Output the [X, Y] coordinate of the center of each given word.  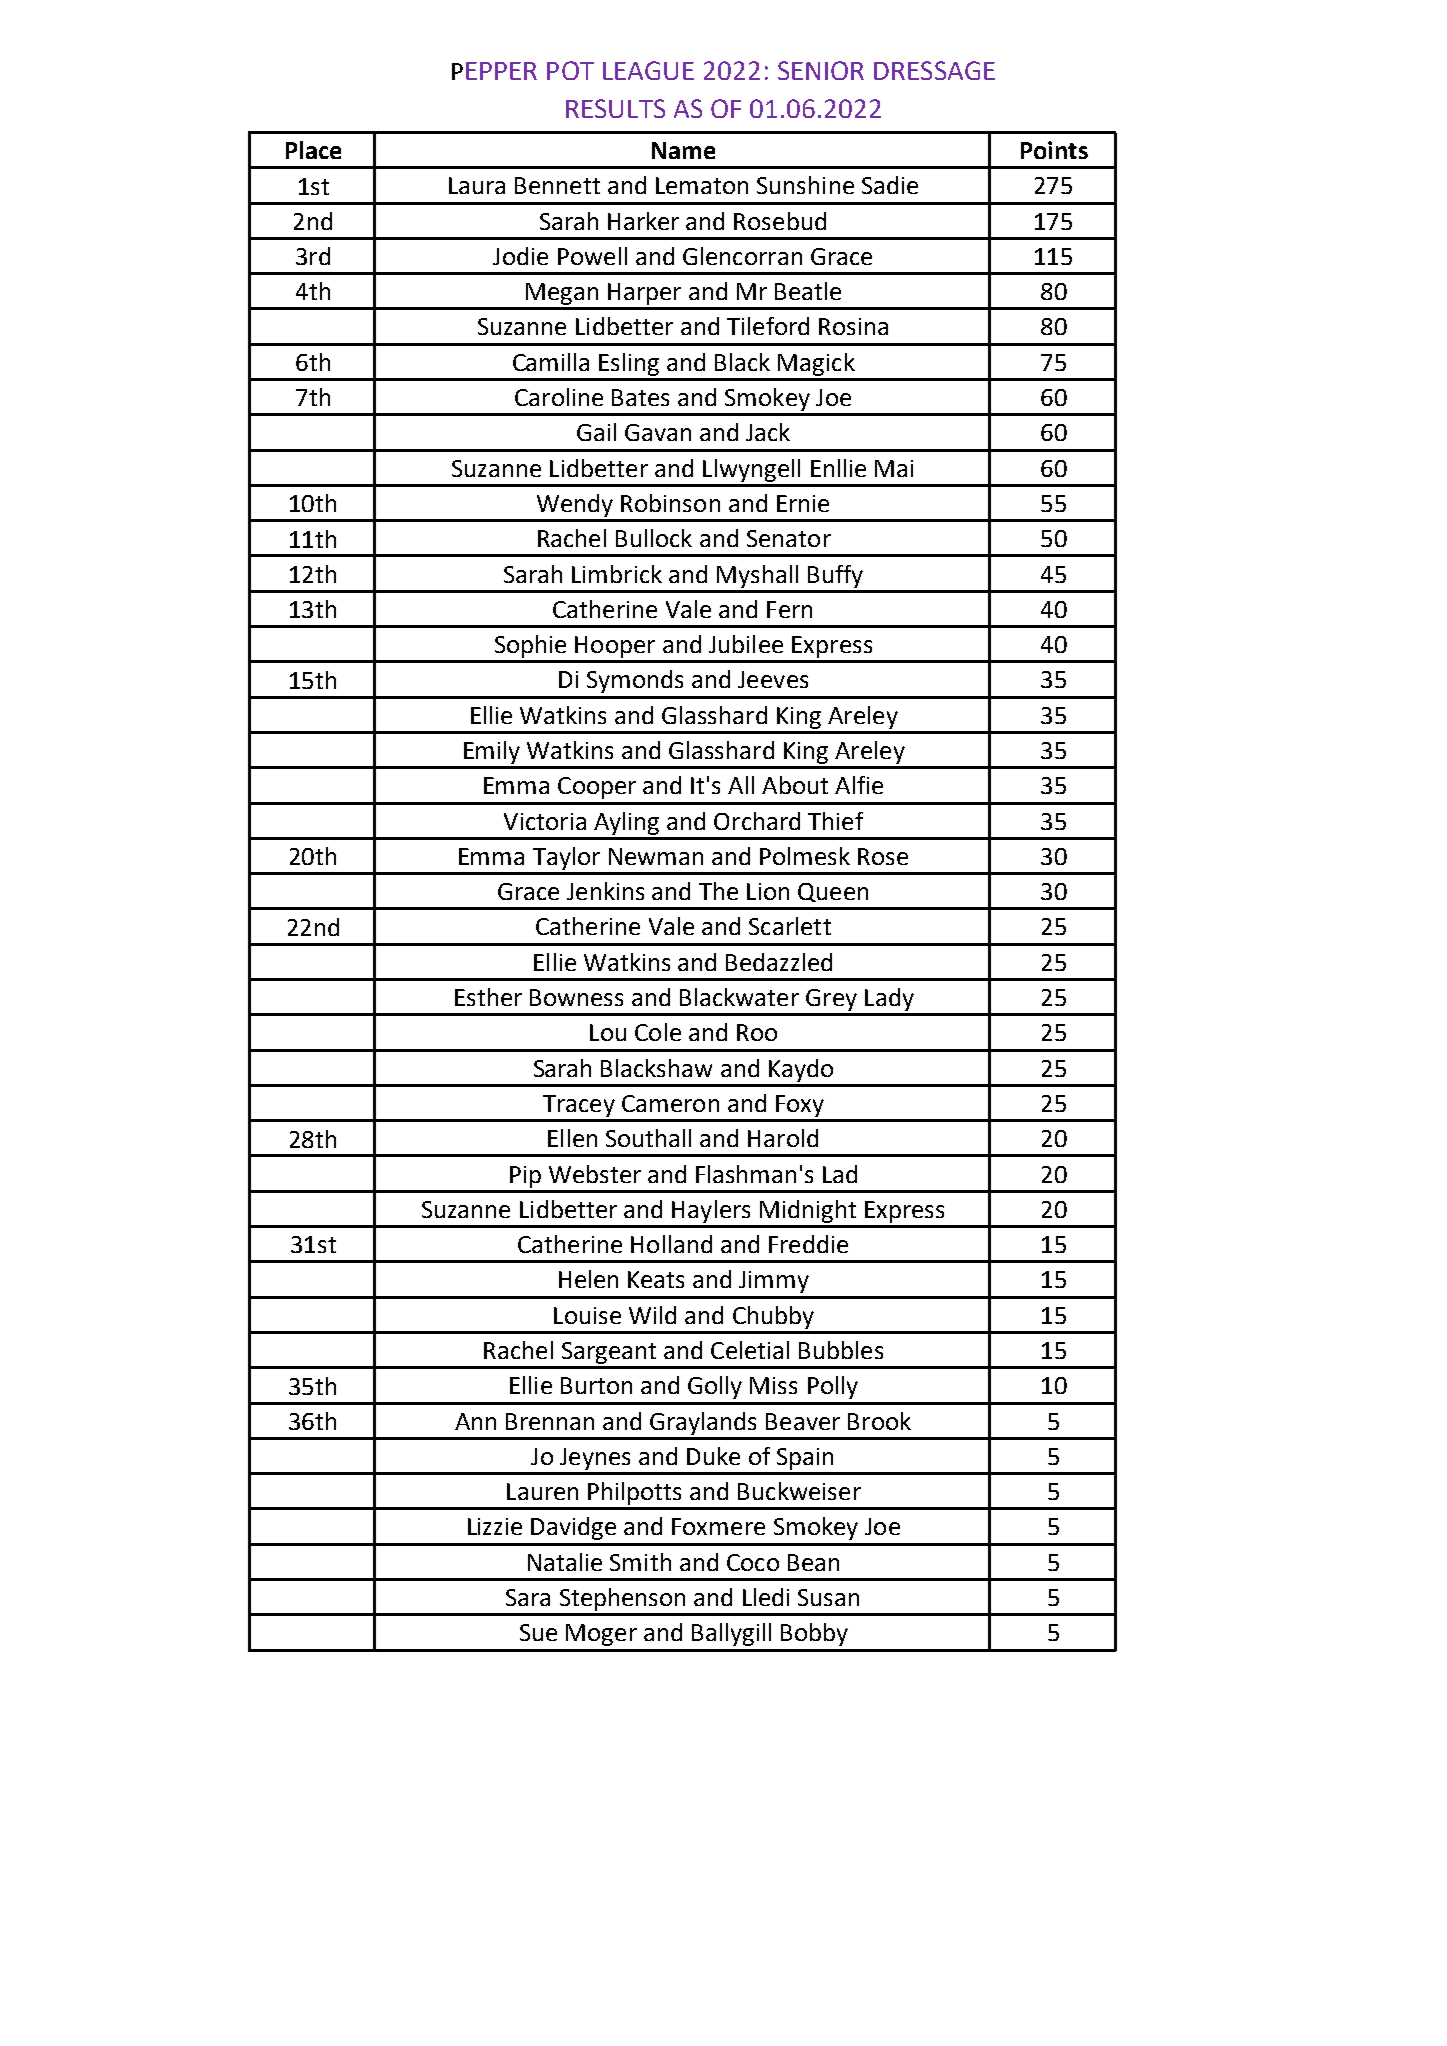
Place [313, 150]
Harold [783, 1138]
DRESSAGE [934, 70]
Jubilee [746, 644]
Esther [488, 997]
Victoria [545, 821]
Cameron [670, 1103]
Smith [640, 1562]
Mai [894, 468]
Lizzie [495, 1526]
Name [683, 150]
